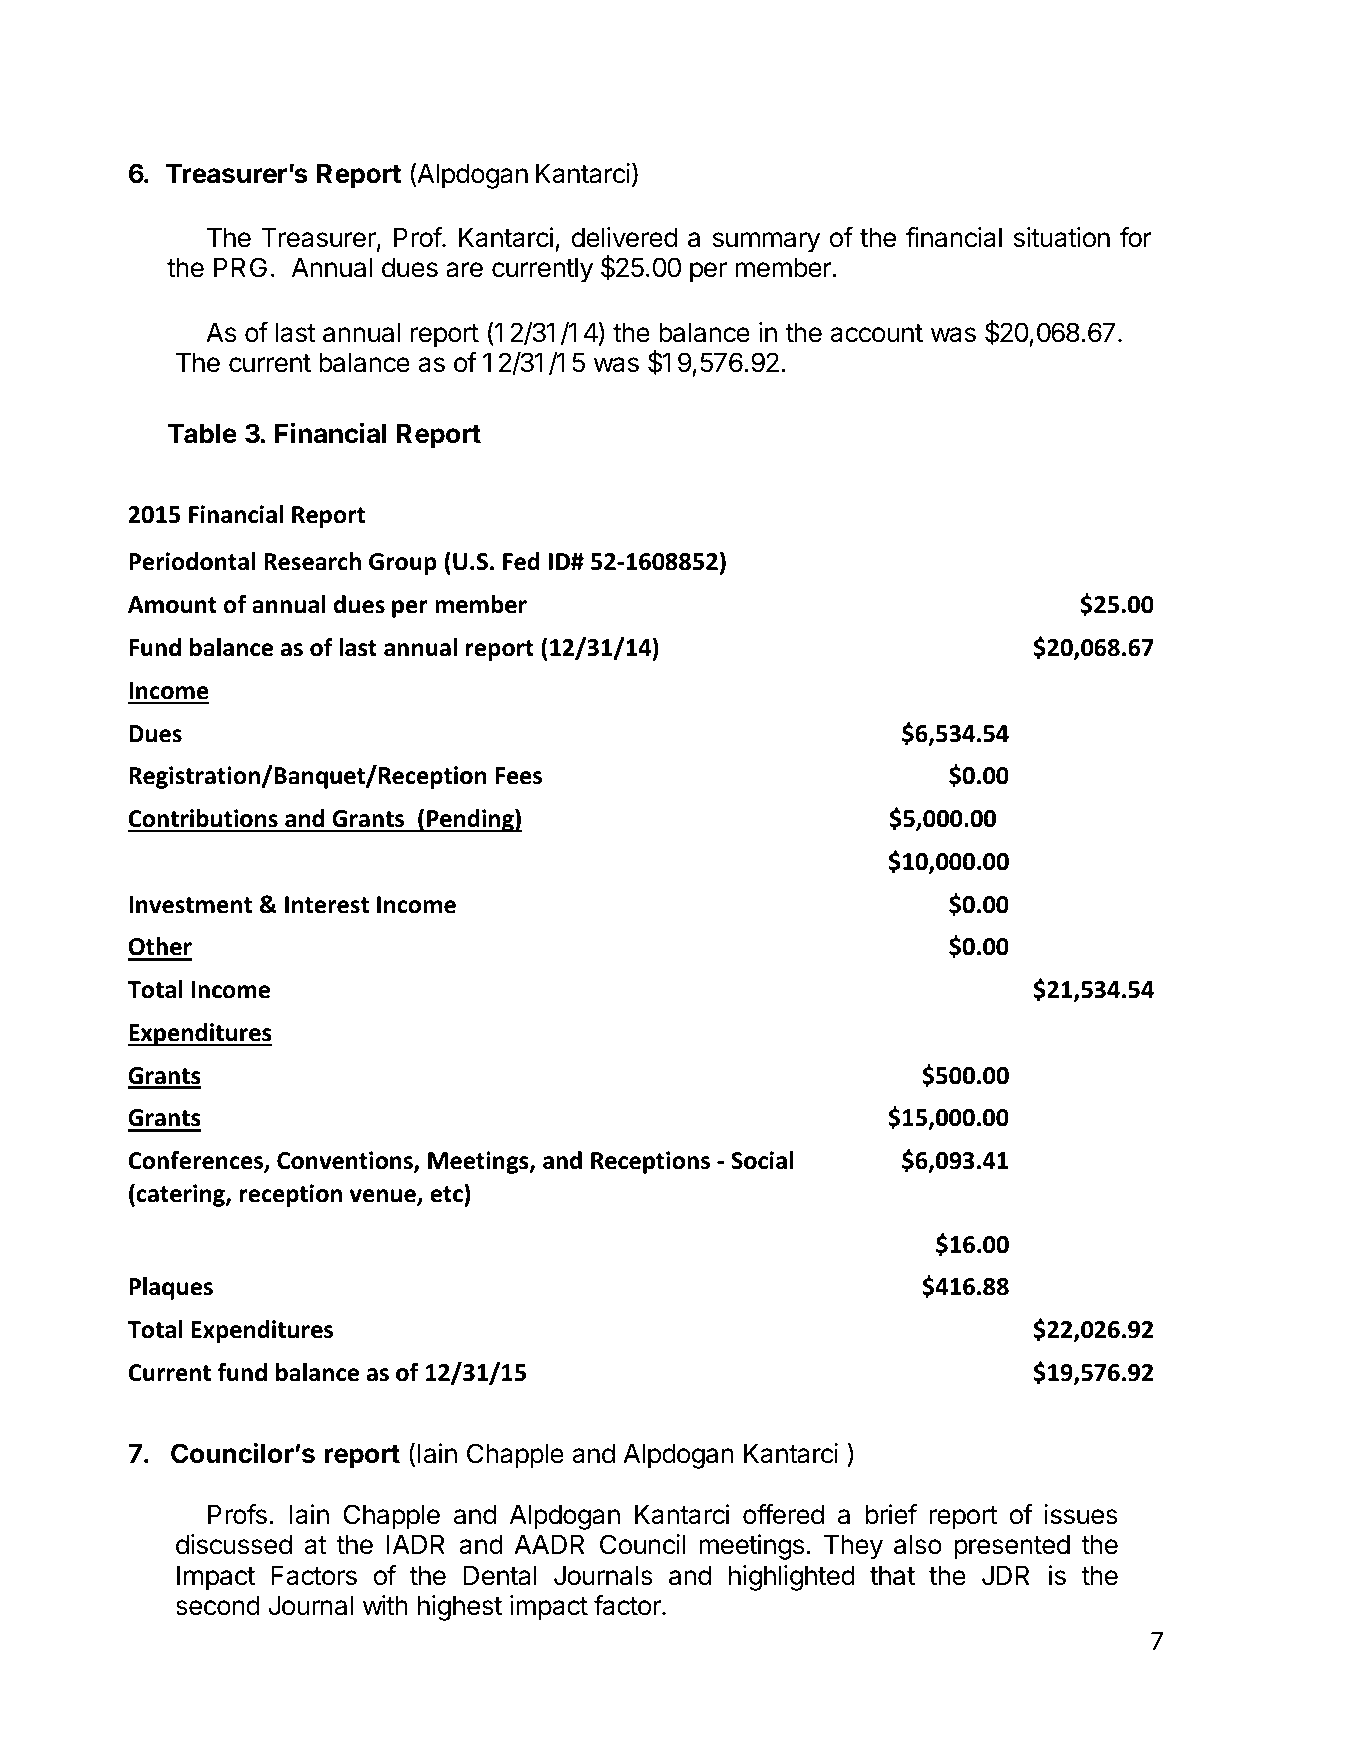 The width and height of the image is (1349, 1746). I want to click on issues, so click(1081, 1514).
